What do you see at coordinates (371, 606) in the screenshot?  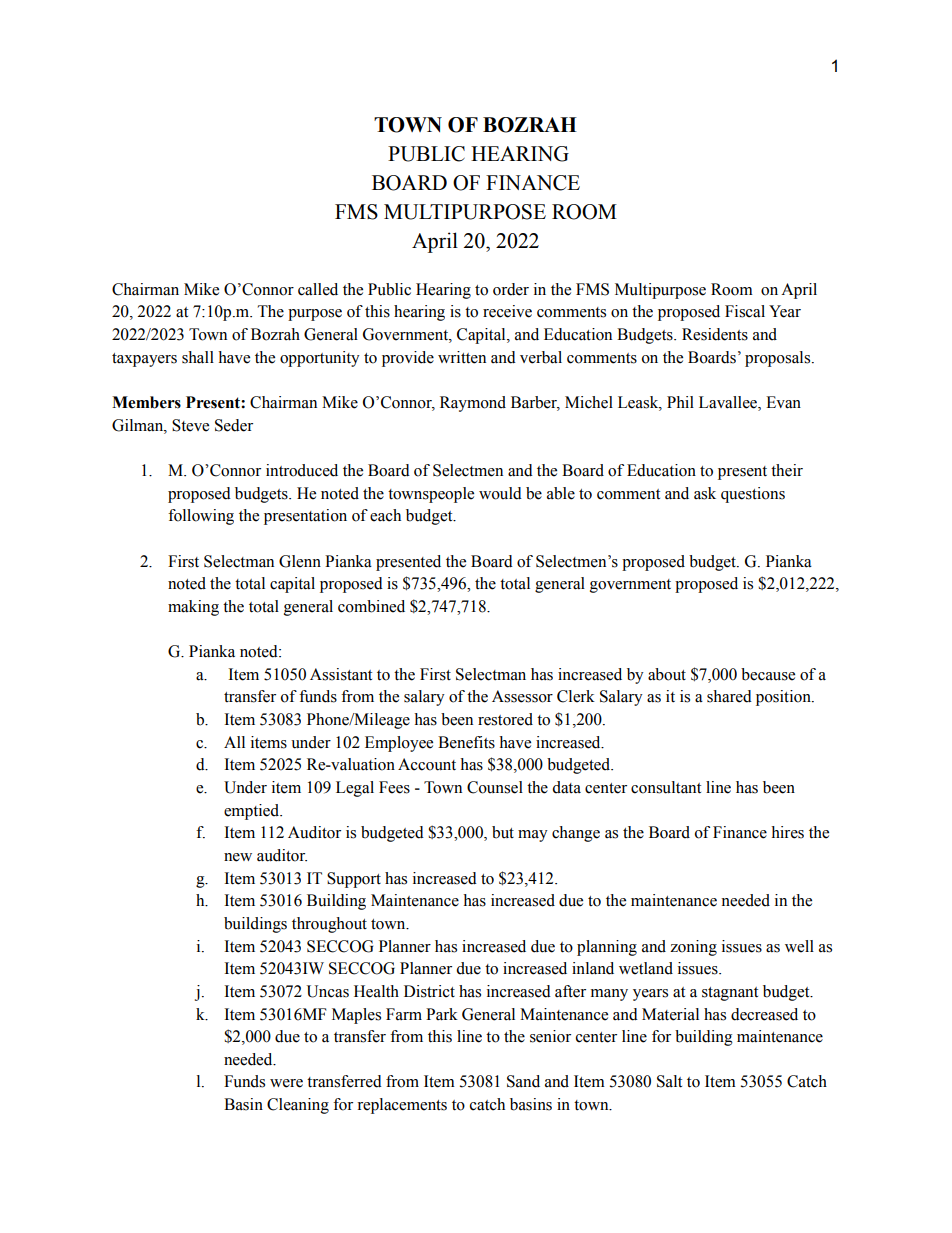 I see `combined` at bounding box center [371, 606].
